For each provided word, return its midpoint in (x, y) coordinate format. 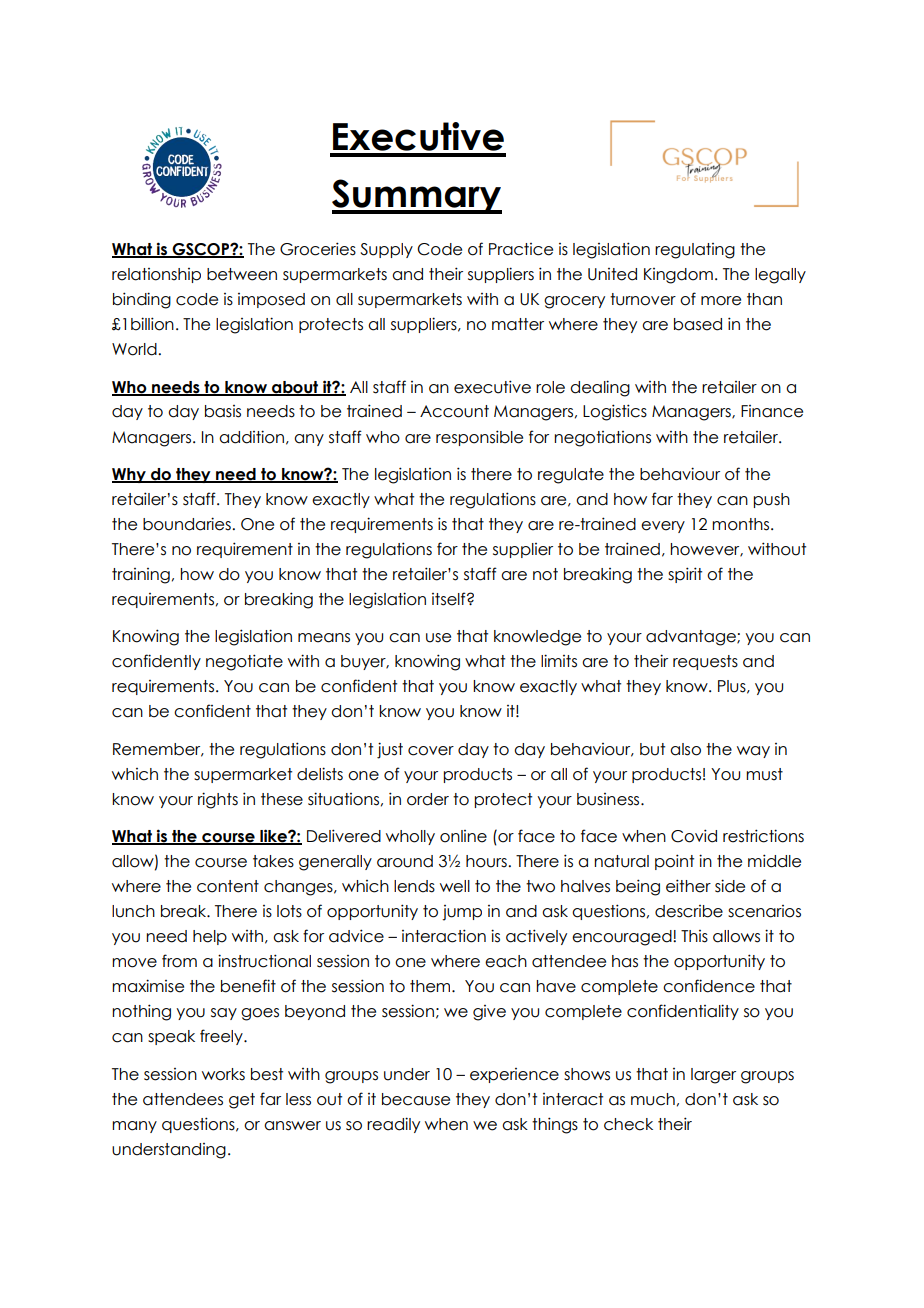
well (455, 886)
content (228, 886)
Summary (417, 196)
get (242, 1101)
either (688, 886)
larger (713, 1076)
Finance (772, 411)
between (242, 274)
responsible (479, 438)
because (416, 1099)
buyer (364, 662)
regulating (695, 251)
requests (705, 662)
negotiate (244, 662)
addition (251, 437)
